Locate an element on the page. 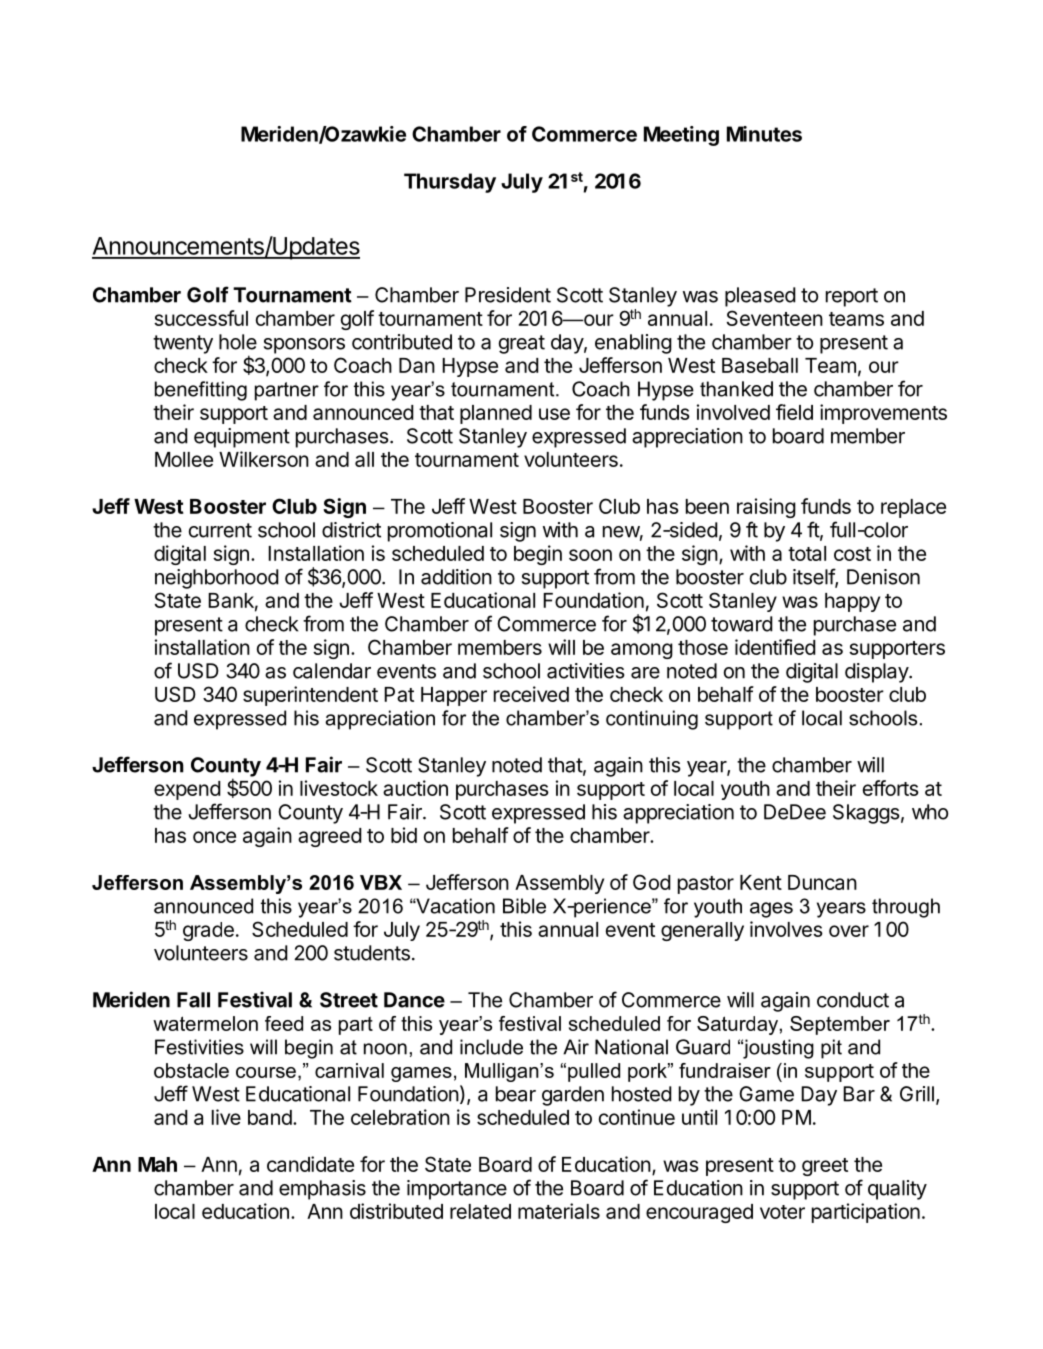 This page has height=1349, width=1043. field is located at coordinates (794, 412).
